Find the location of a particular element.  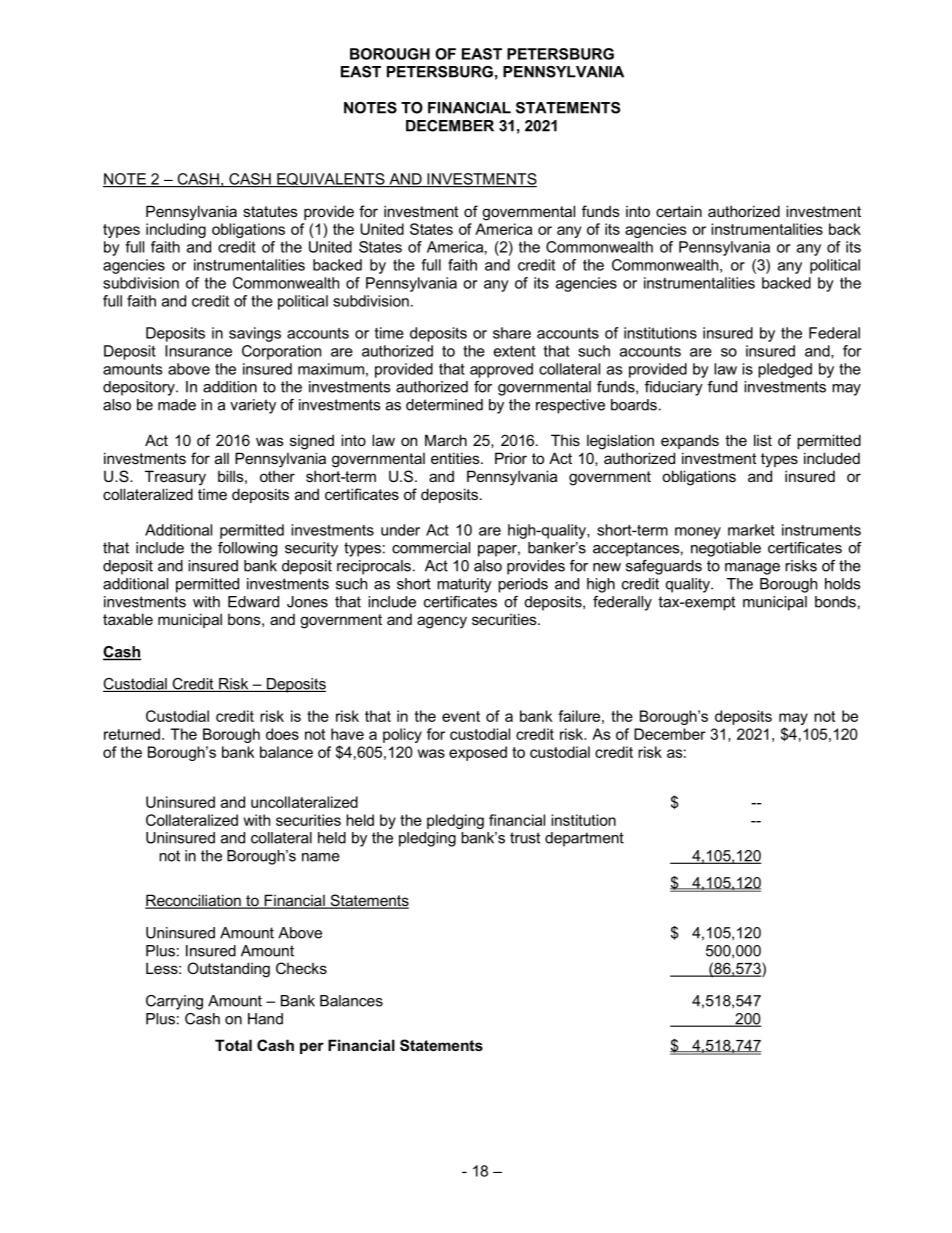

EQUIVALENTS is located at coordinates (331, 180).
